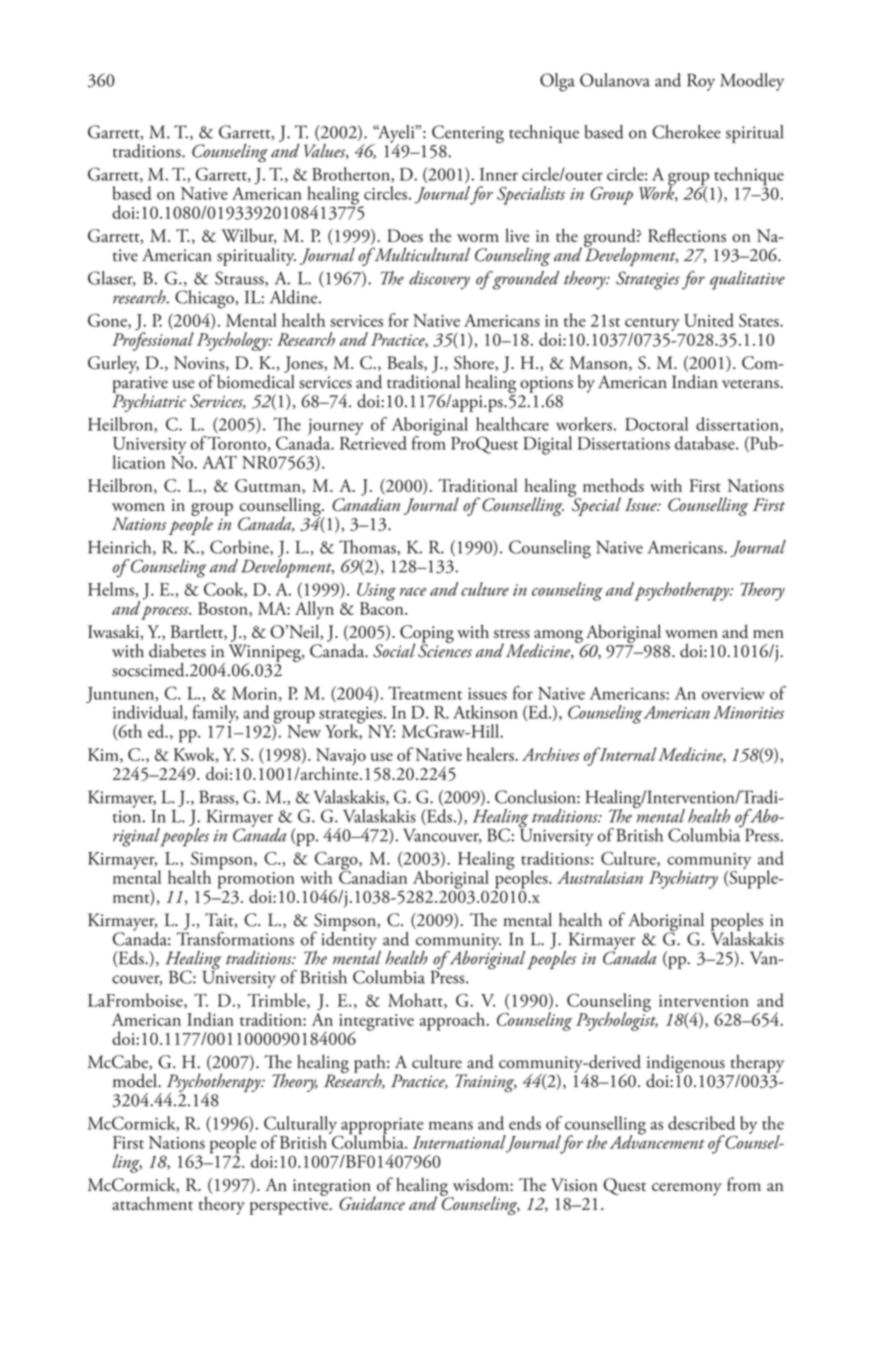 This screenshot has width=896, height=1345. What do you see at coordinates (686, 132) in the screenshot?
I see `Cherokee` at bounding box center [686, 132].
